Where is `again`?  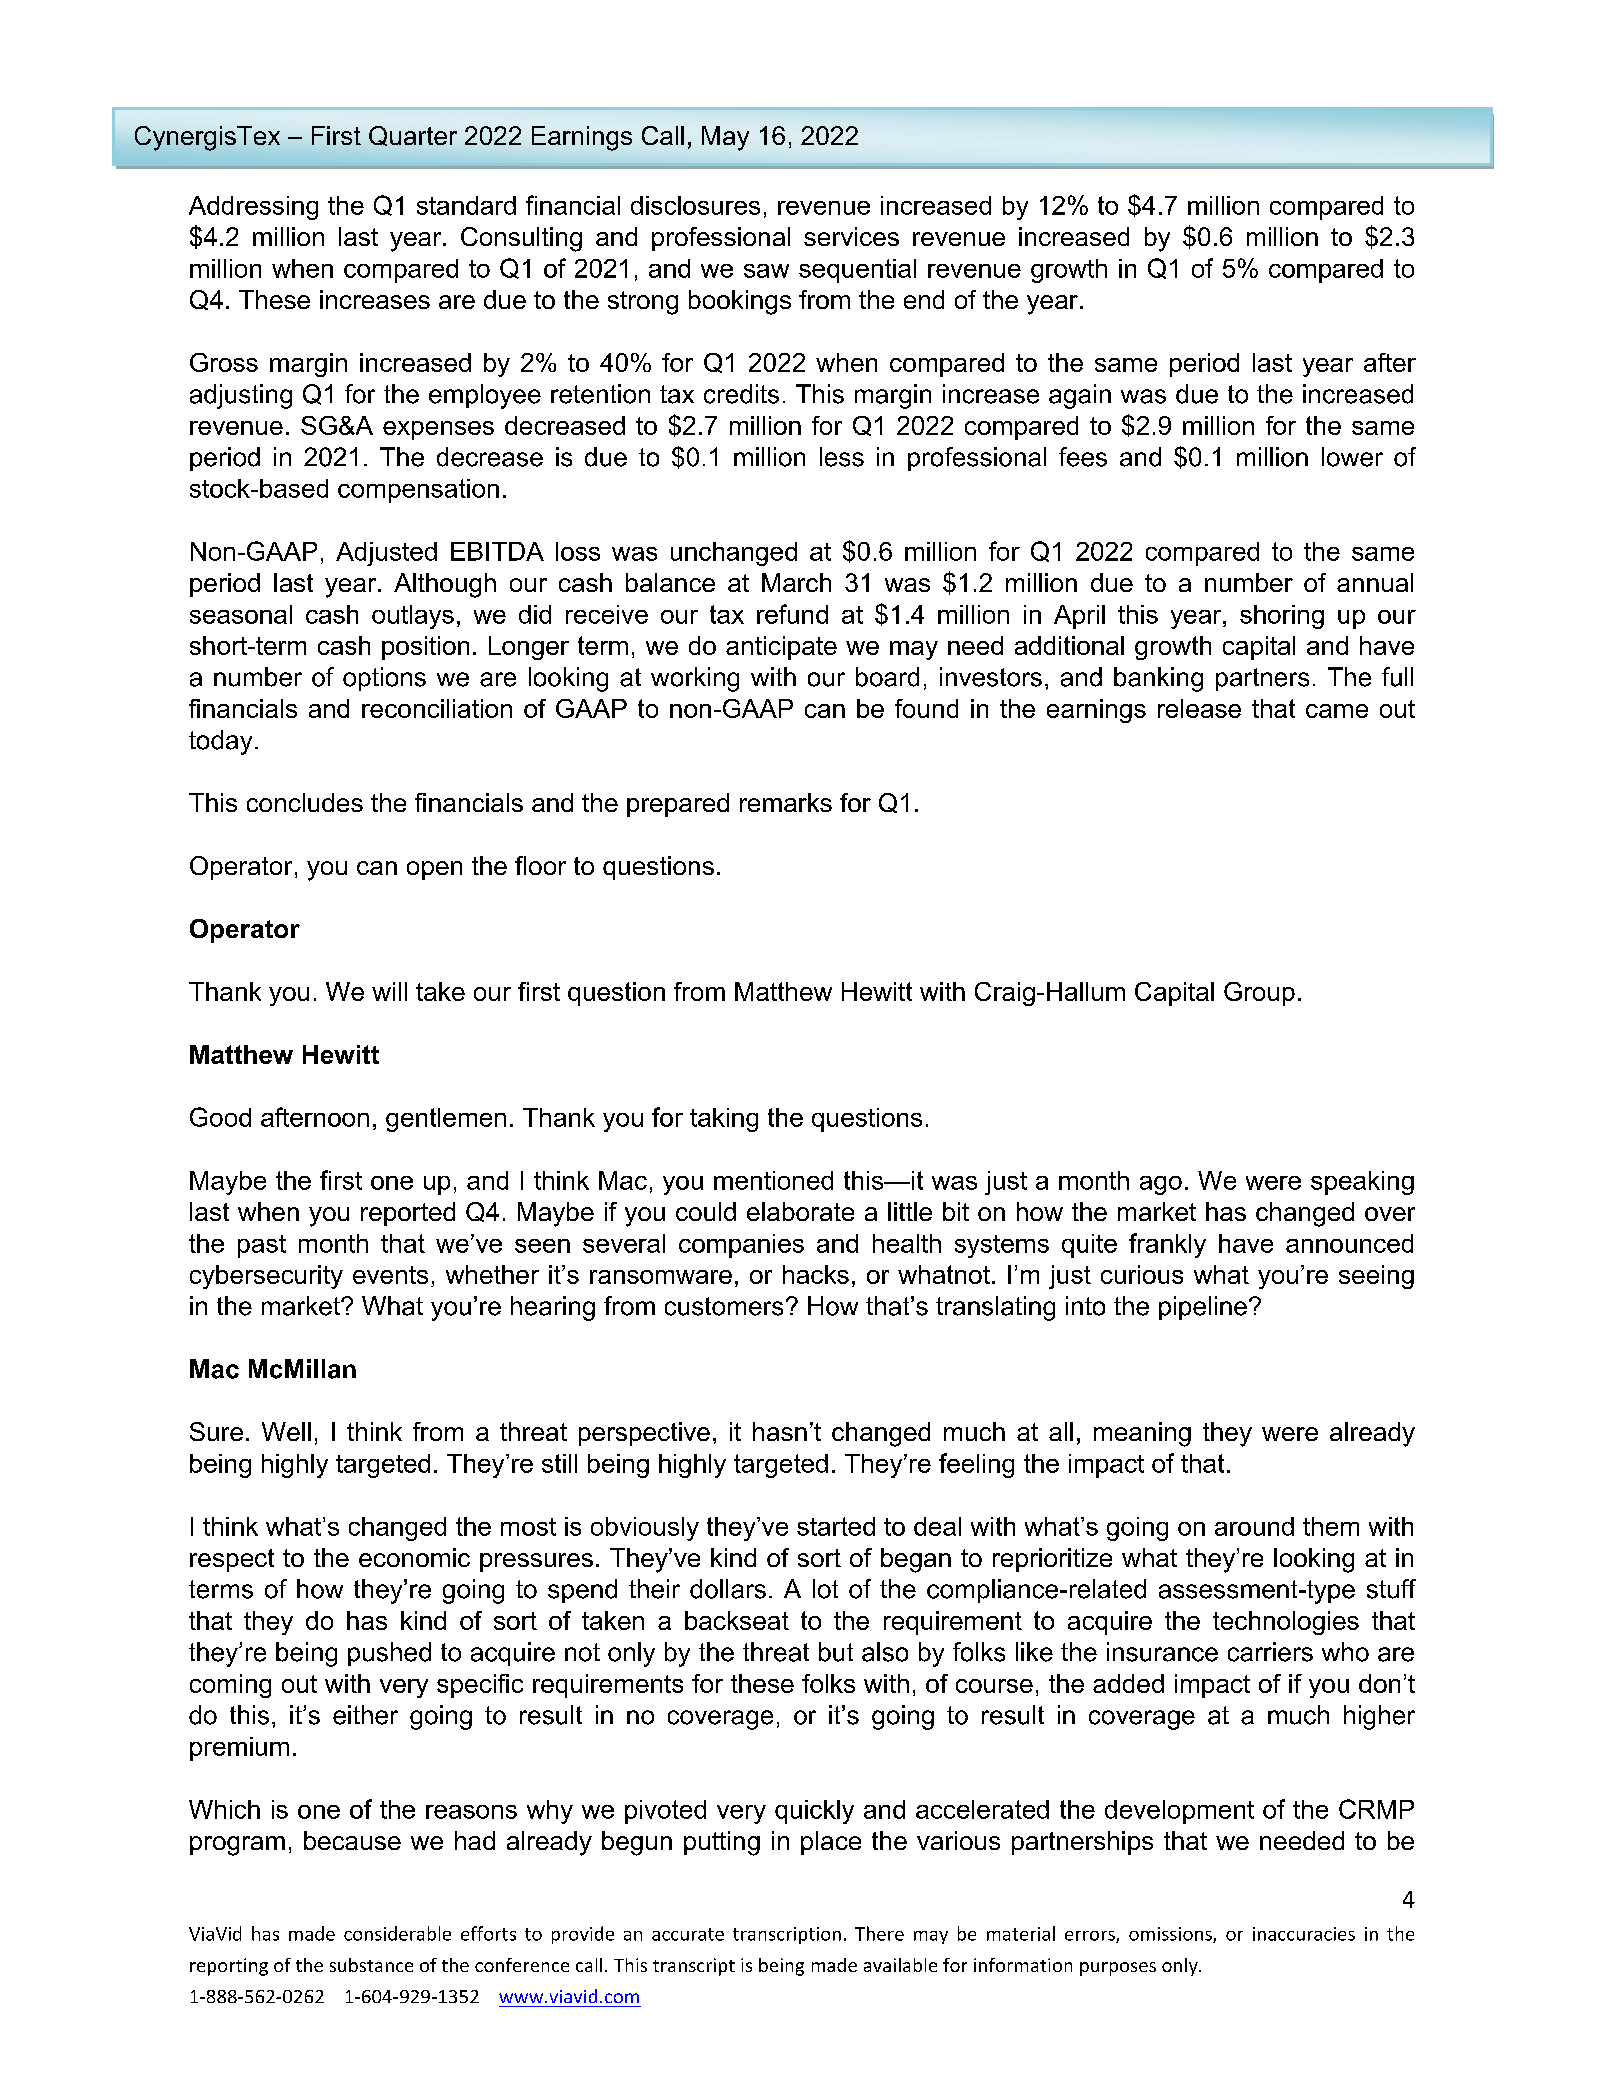 again is located at coordinates (1080, 396).
